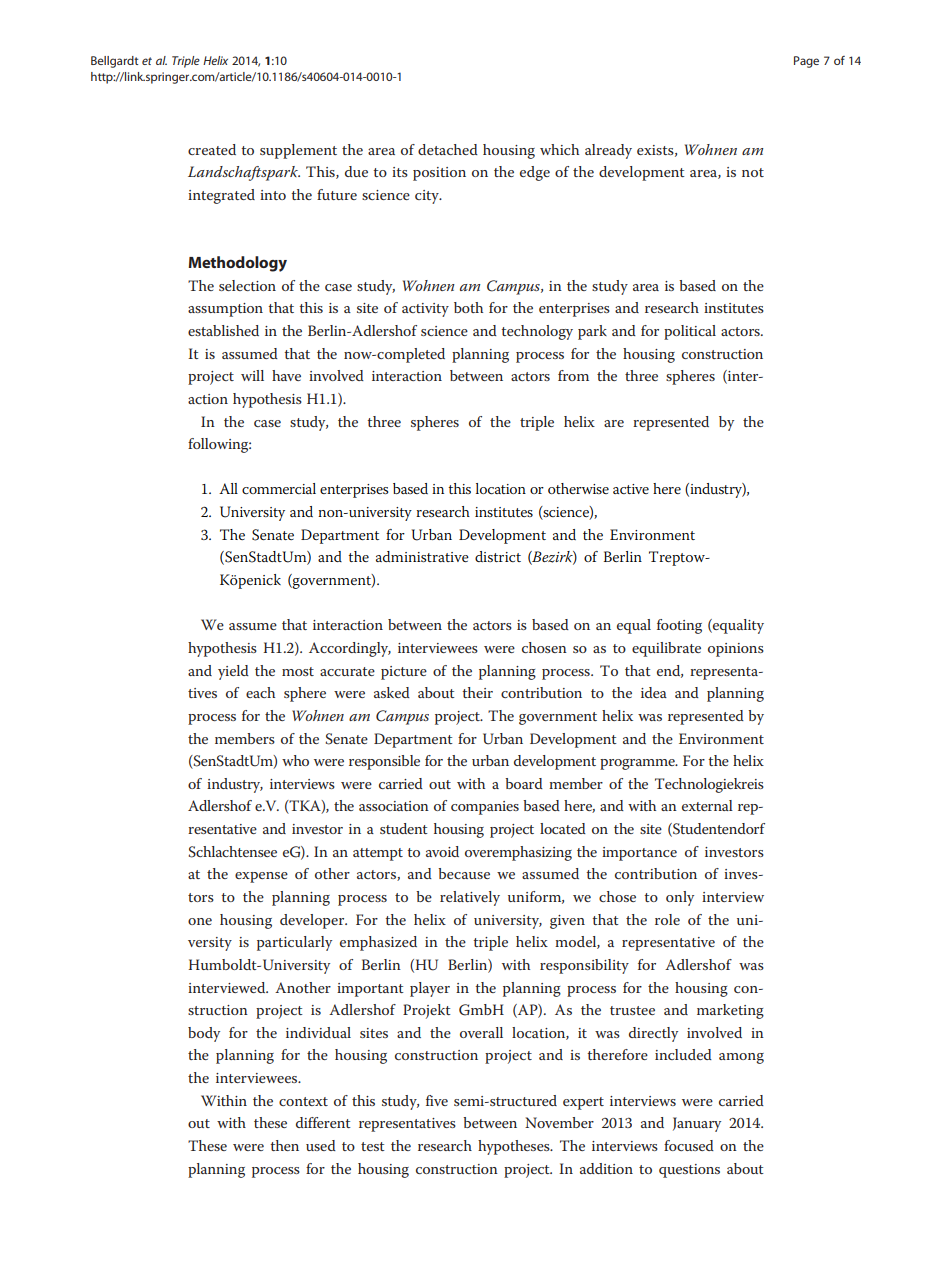 This page has width=952, height=1270. What do you see at coordinates (697, 1124) in the page?
I see `January` at bounding box center [697, 1124].
